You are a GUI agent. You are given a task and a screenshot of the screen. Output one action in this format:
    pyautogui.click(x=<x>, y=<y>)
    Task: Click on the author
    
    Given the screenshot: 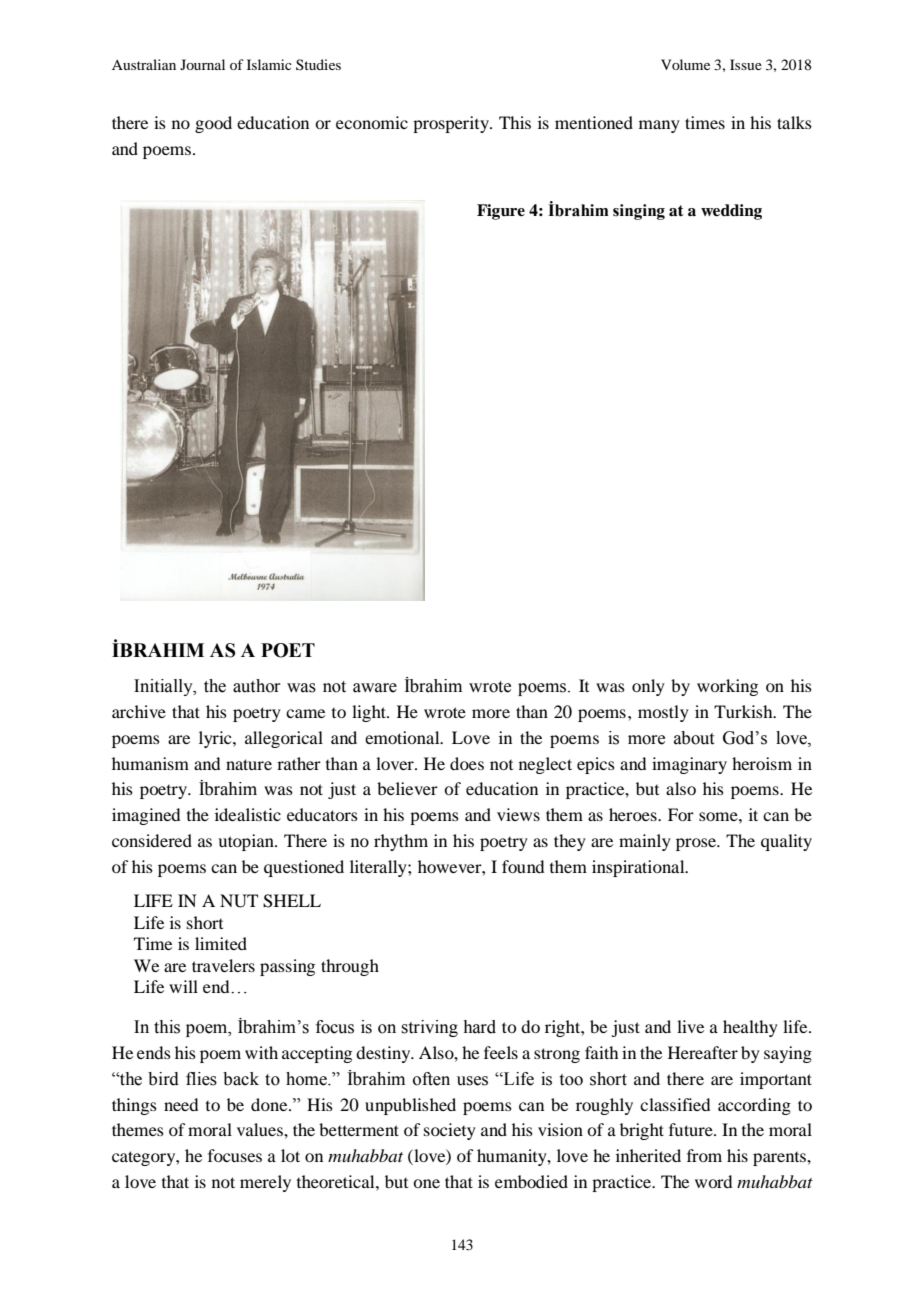 What is the action you would take?
    pyautogui.click(x=257, y=686)
